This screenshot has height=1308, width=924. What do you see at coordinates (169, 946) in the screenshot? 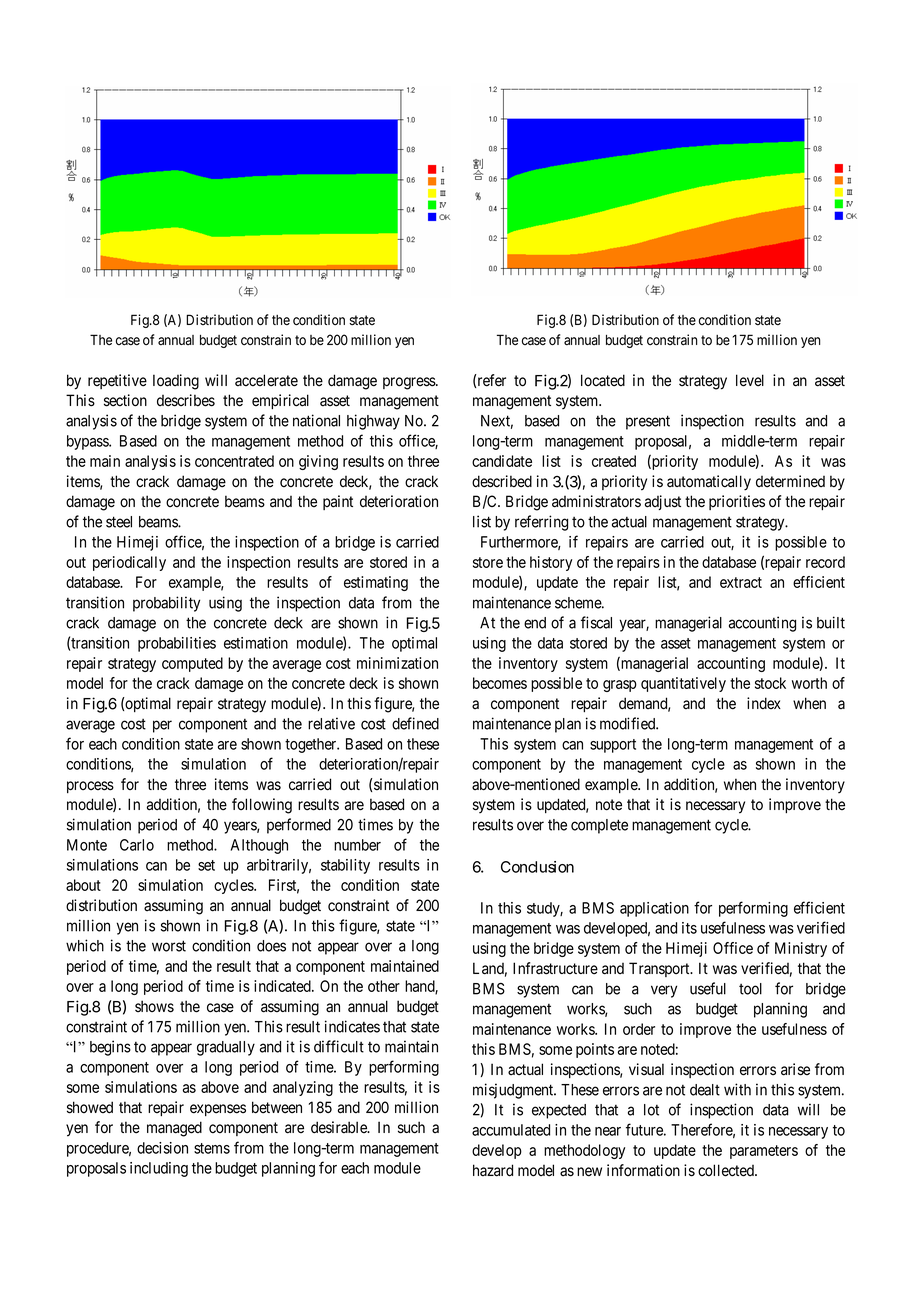
I see `worst` at bounding box center [169, 946].
